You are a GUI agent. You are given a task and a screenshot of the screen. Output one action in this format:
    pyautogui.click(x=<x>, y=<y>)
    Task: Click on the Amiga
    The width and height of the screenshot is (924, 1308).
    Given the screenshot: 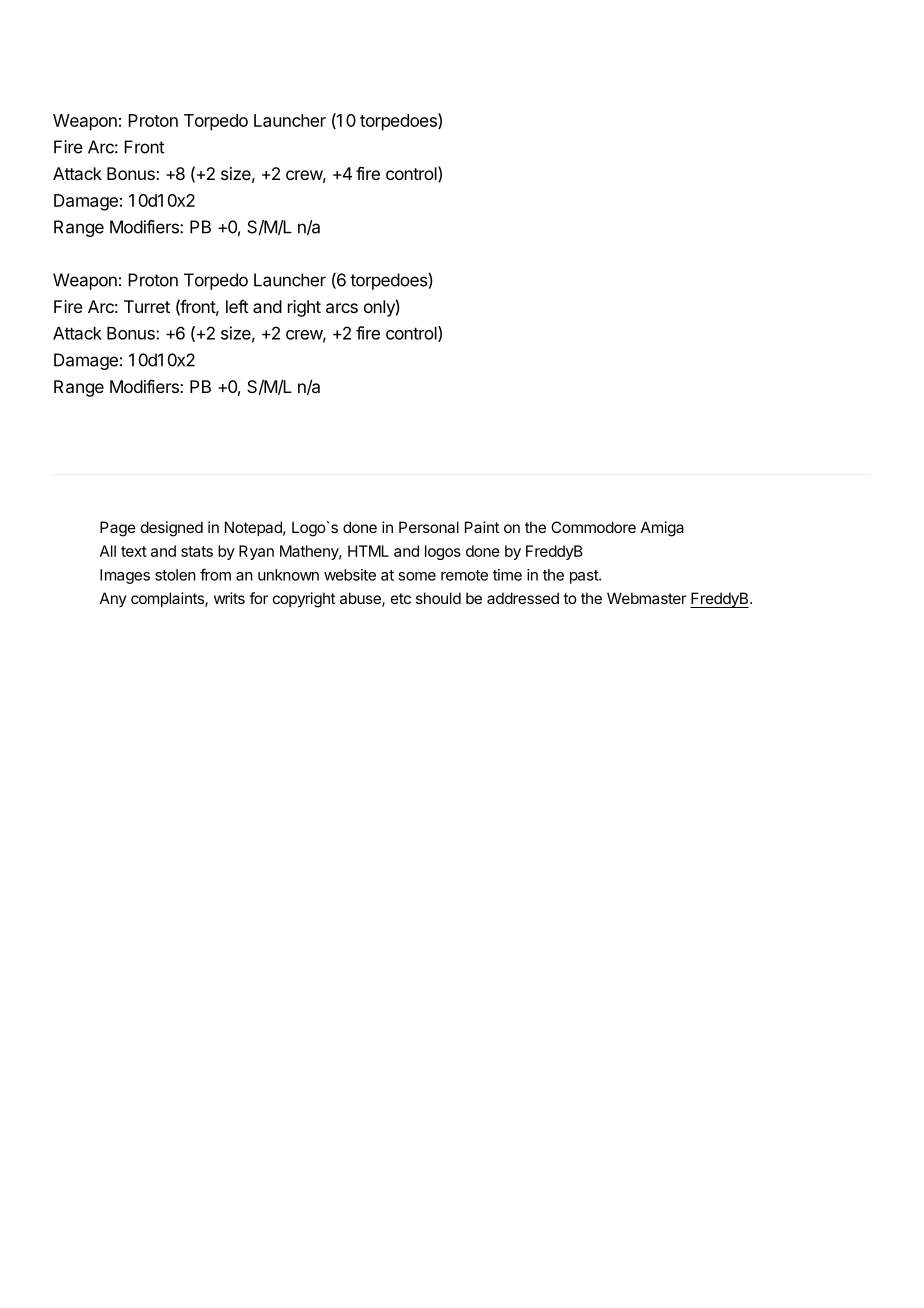 What is the action you would take?
    pyautogui.click(x=662, y=529)
